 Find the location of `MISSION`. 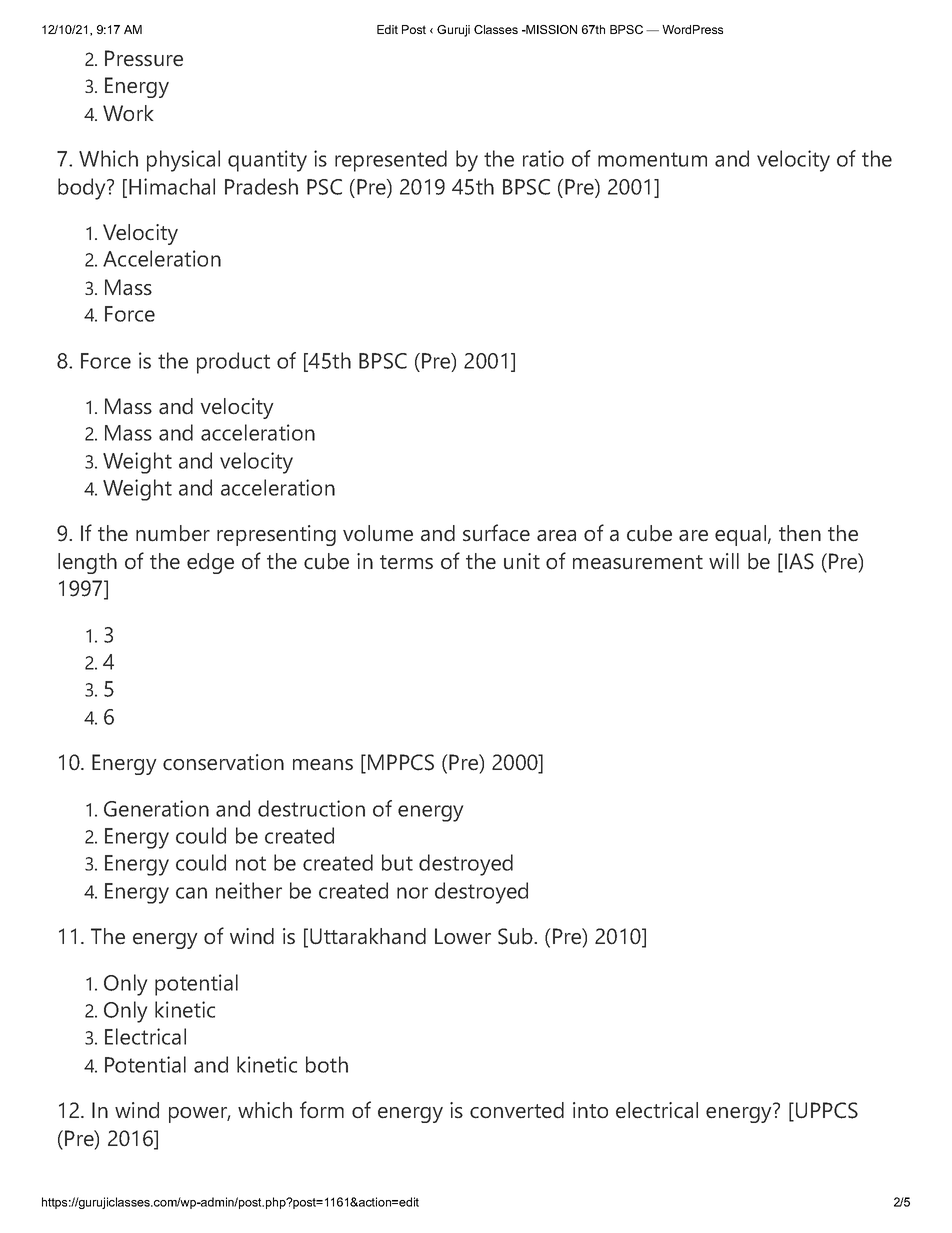

MISSION is located at coordinates (550, 29).
